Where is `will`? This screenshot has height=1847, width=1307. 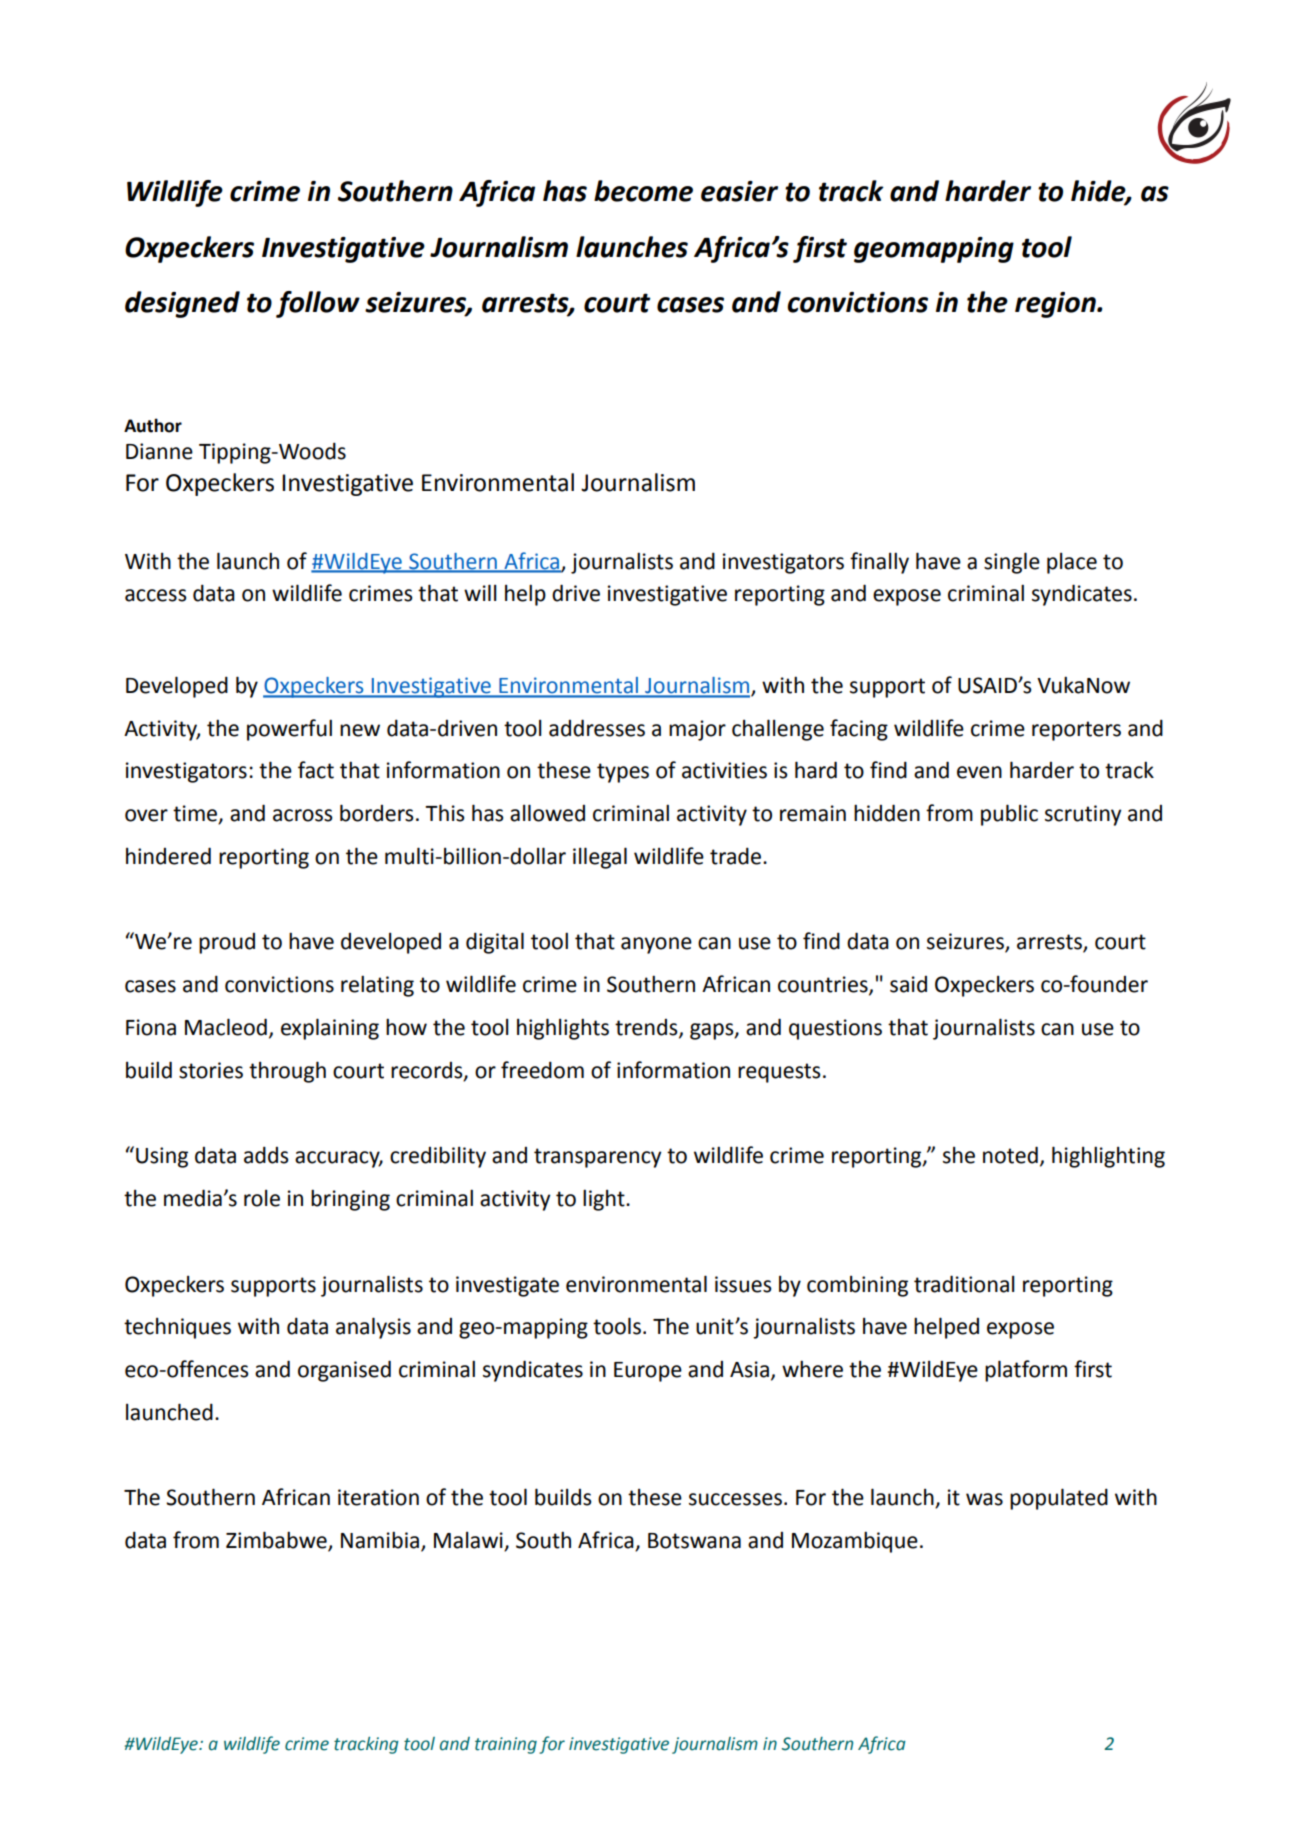
will is located at coordinates (480, 592).
